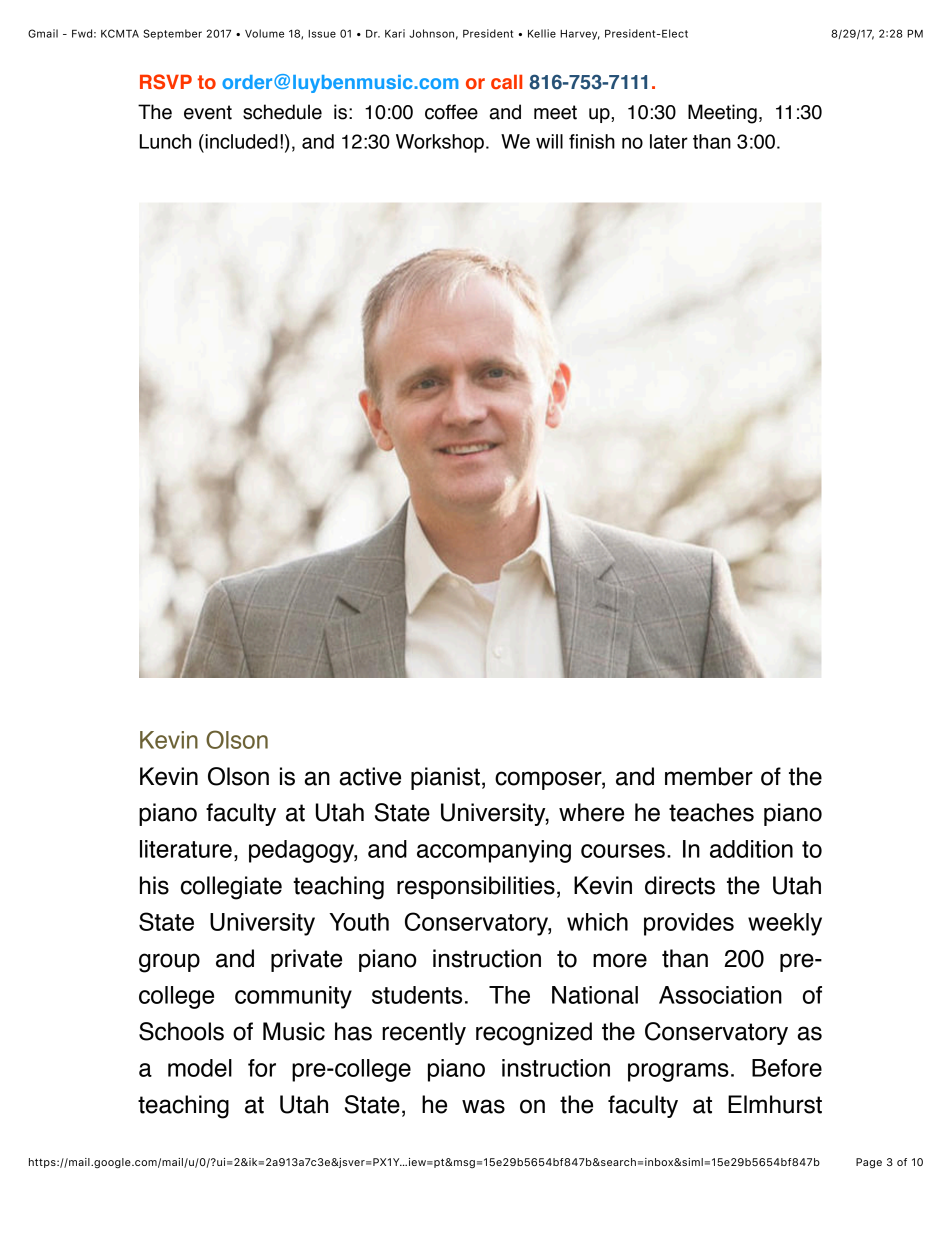 This screenshot has width=952, height=1233. I want to click on was, so click(483, 1106).
